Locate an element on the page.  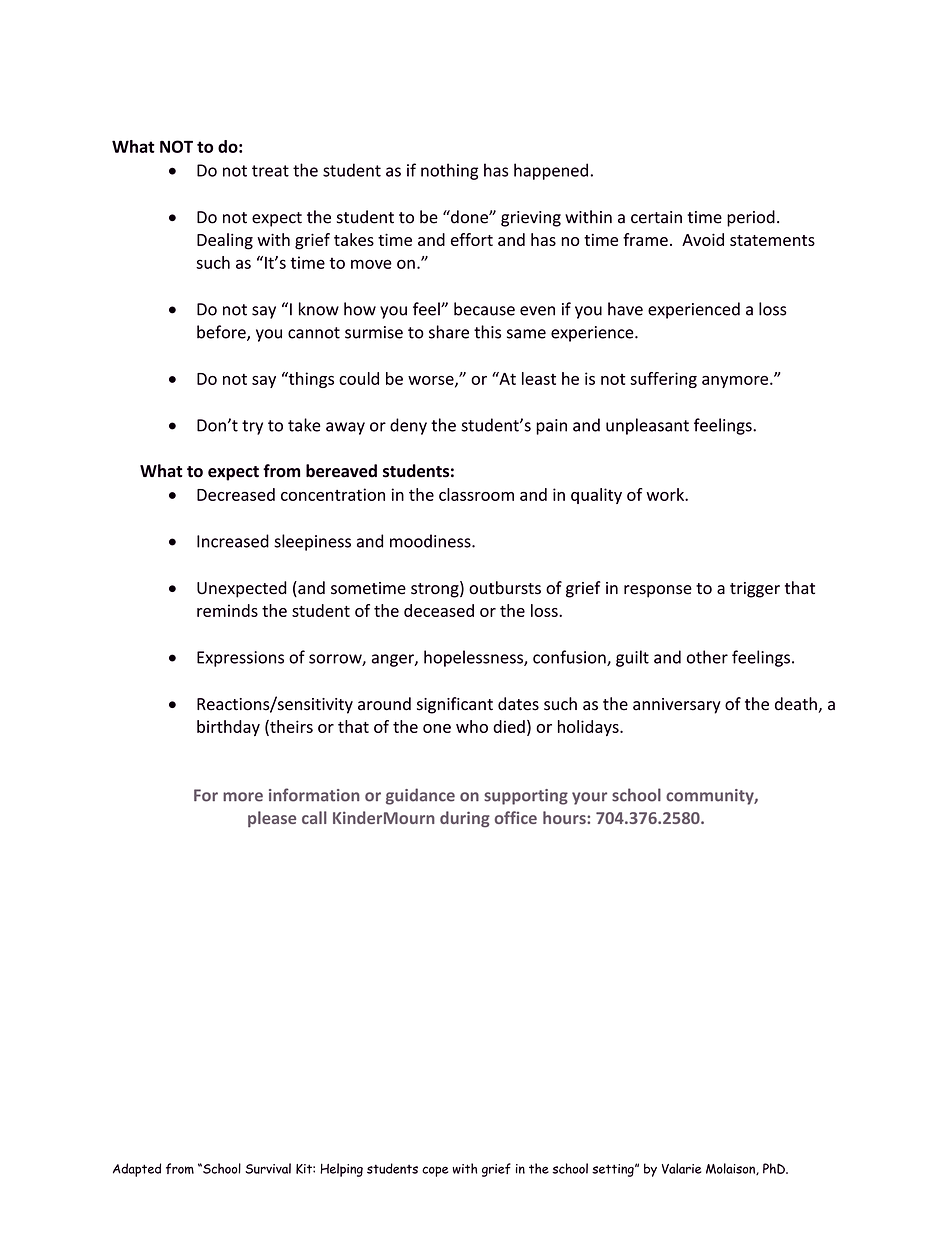
Decreased is located at coordinates (236, 494).
